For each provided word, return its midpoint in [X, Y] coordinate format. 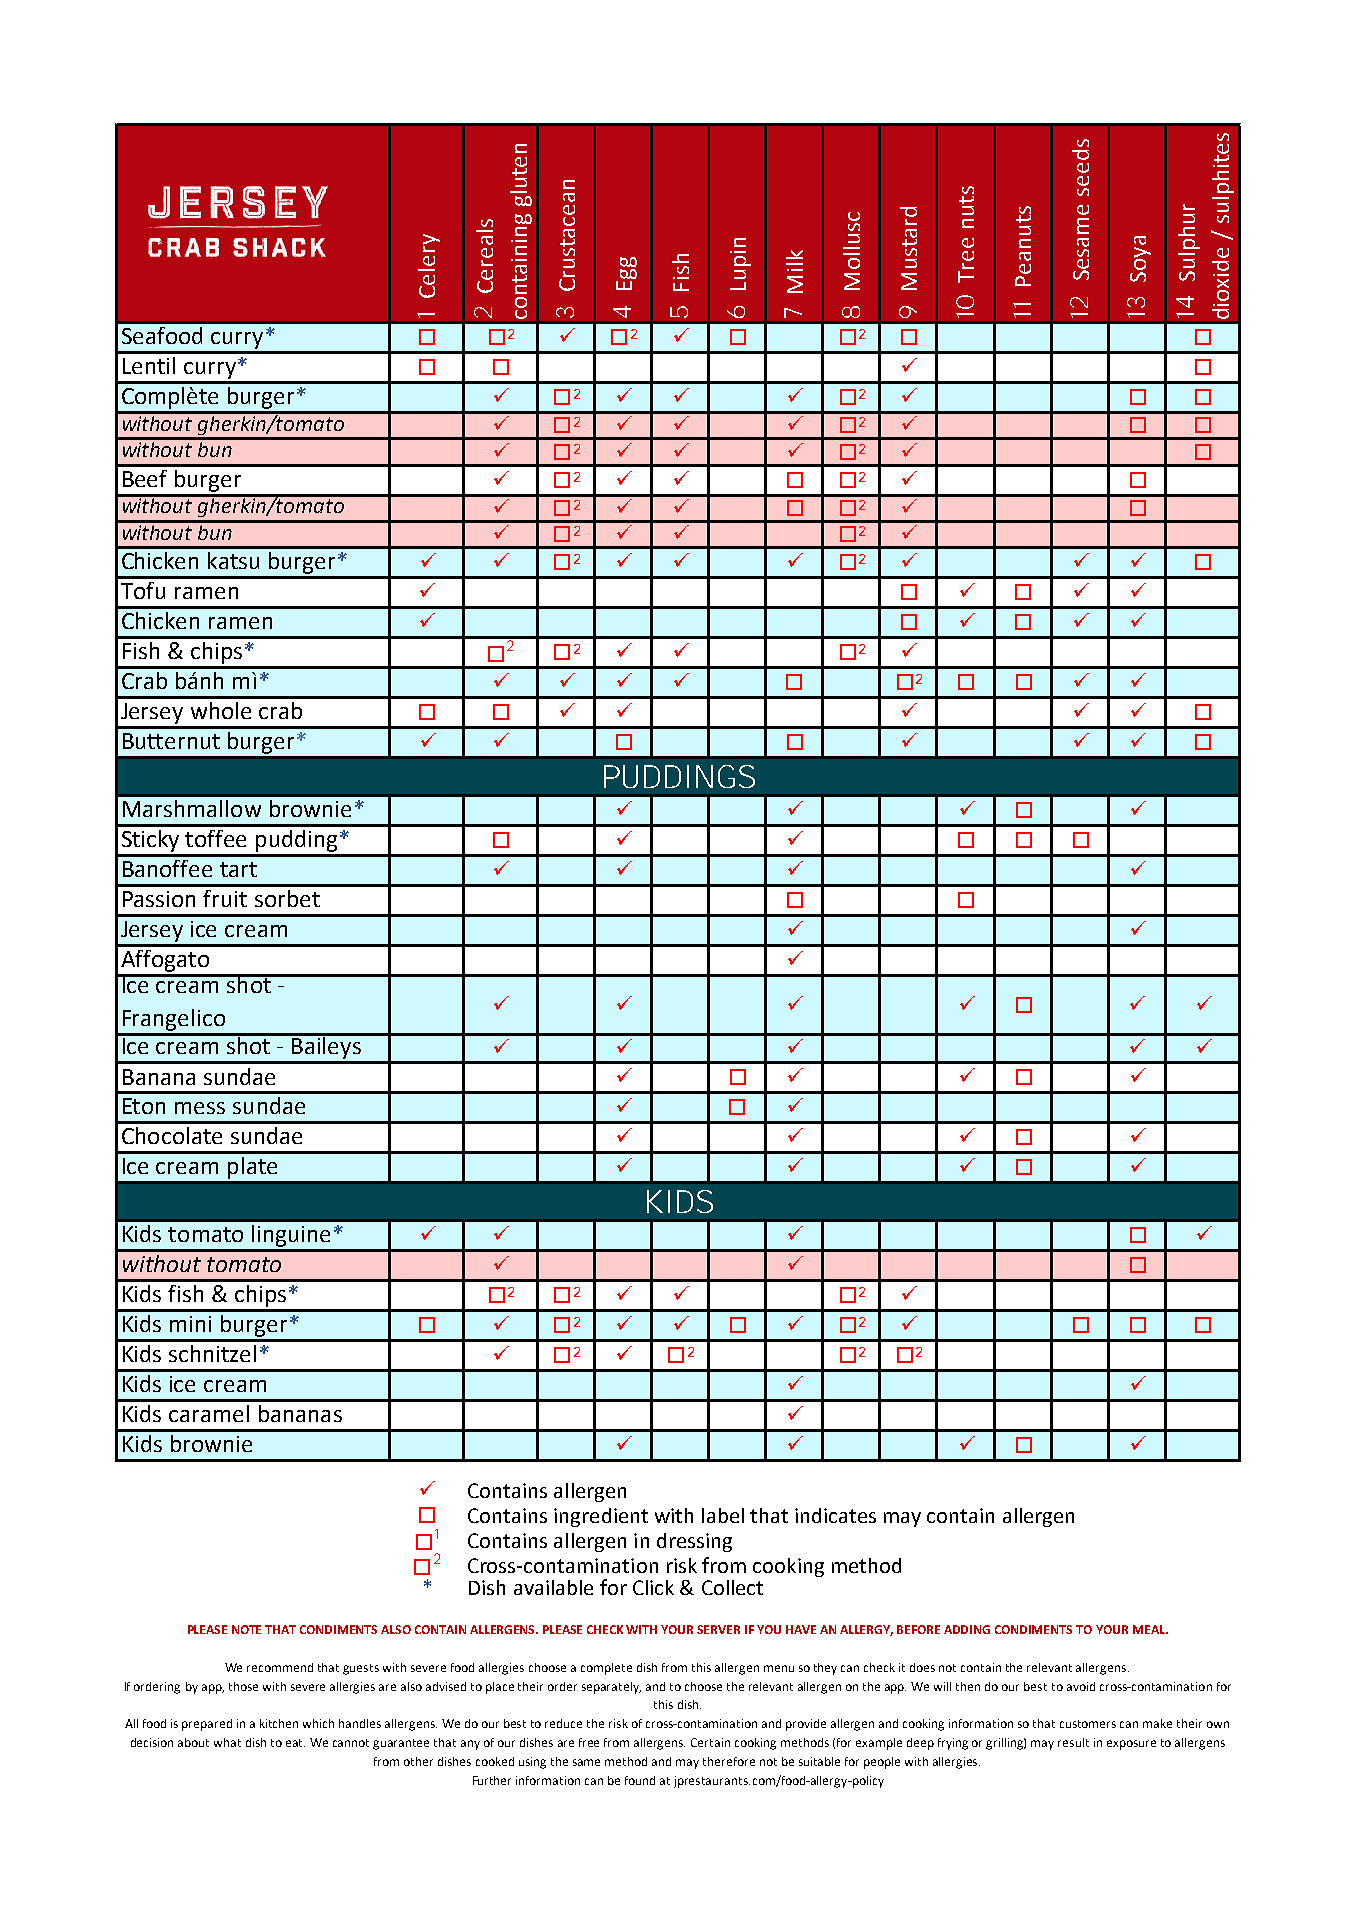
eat [295, 1743]
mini [190, 1324]
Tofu [143, 590]
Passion [159, 899]
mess [200, 1108]
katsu [233, 560]
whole [221, 710]
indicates [835, 1515]
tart [238, 869]
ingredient [601, 1517]
